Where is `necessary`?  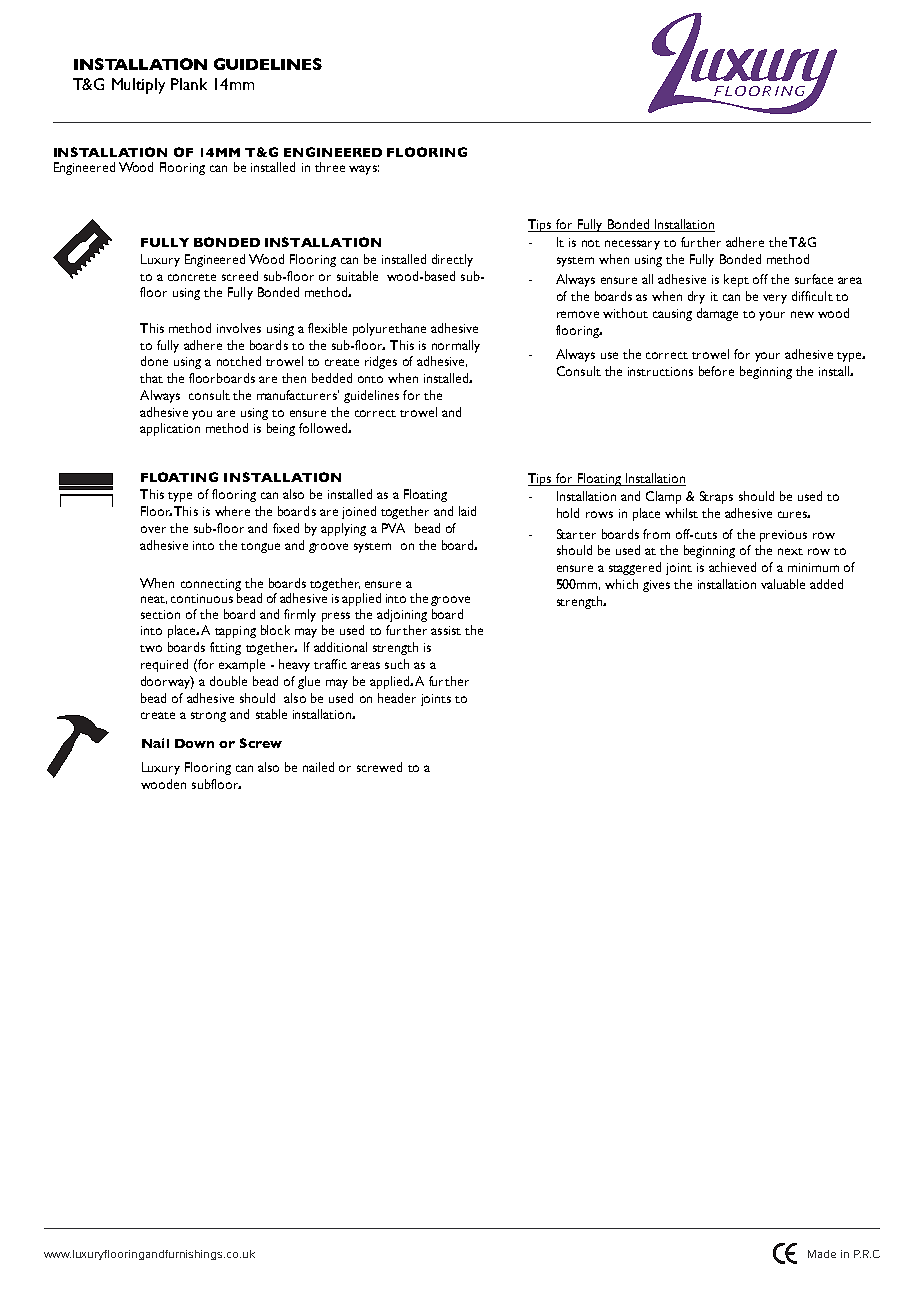
necessary is located at coordinates (632, 245).
